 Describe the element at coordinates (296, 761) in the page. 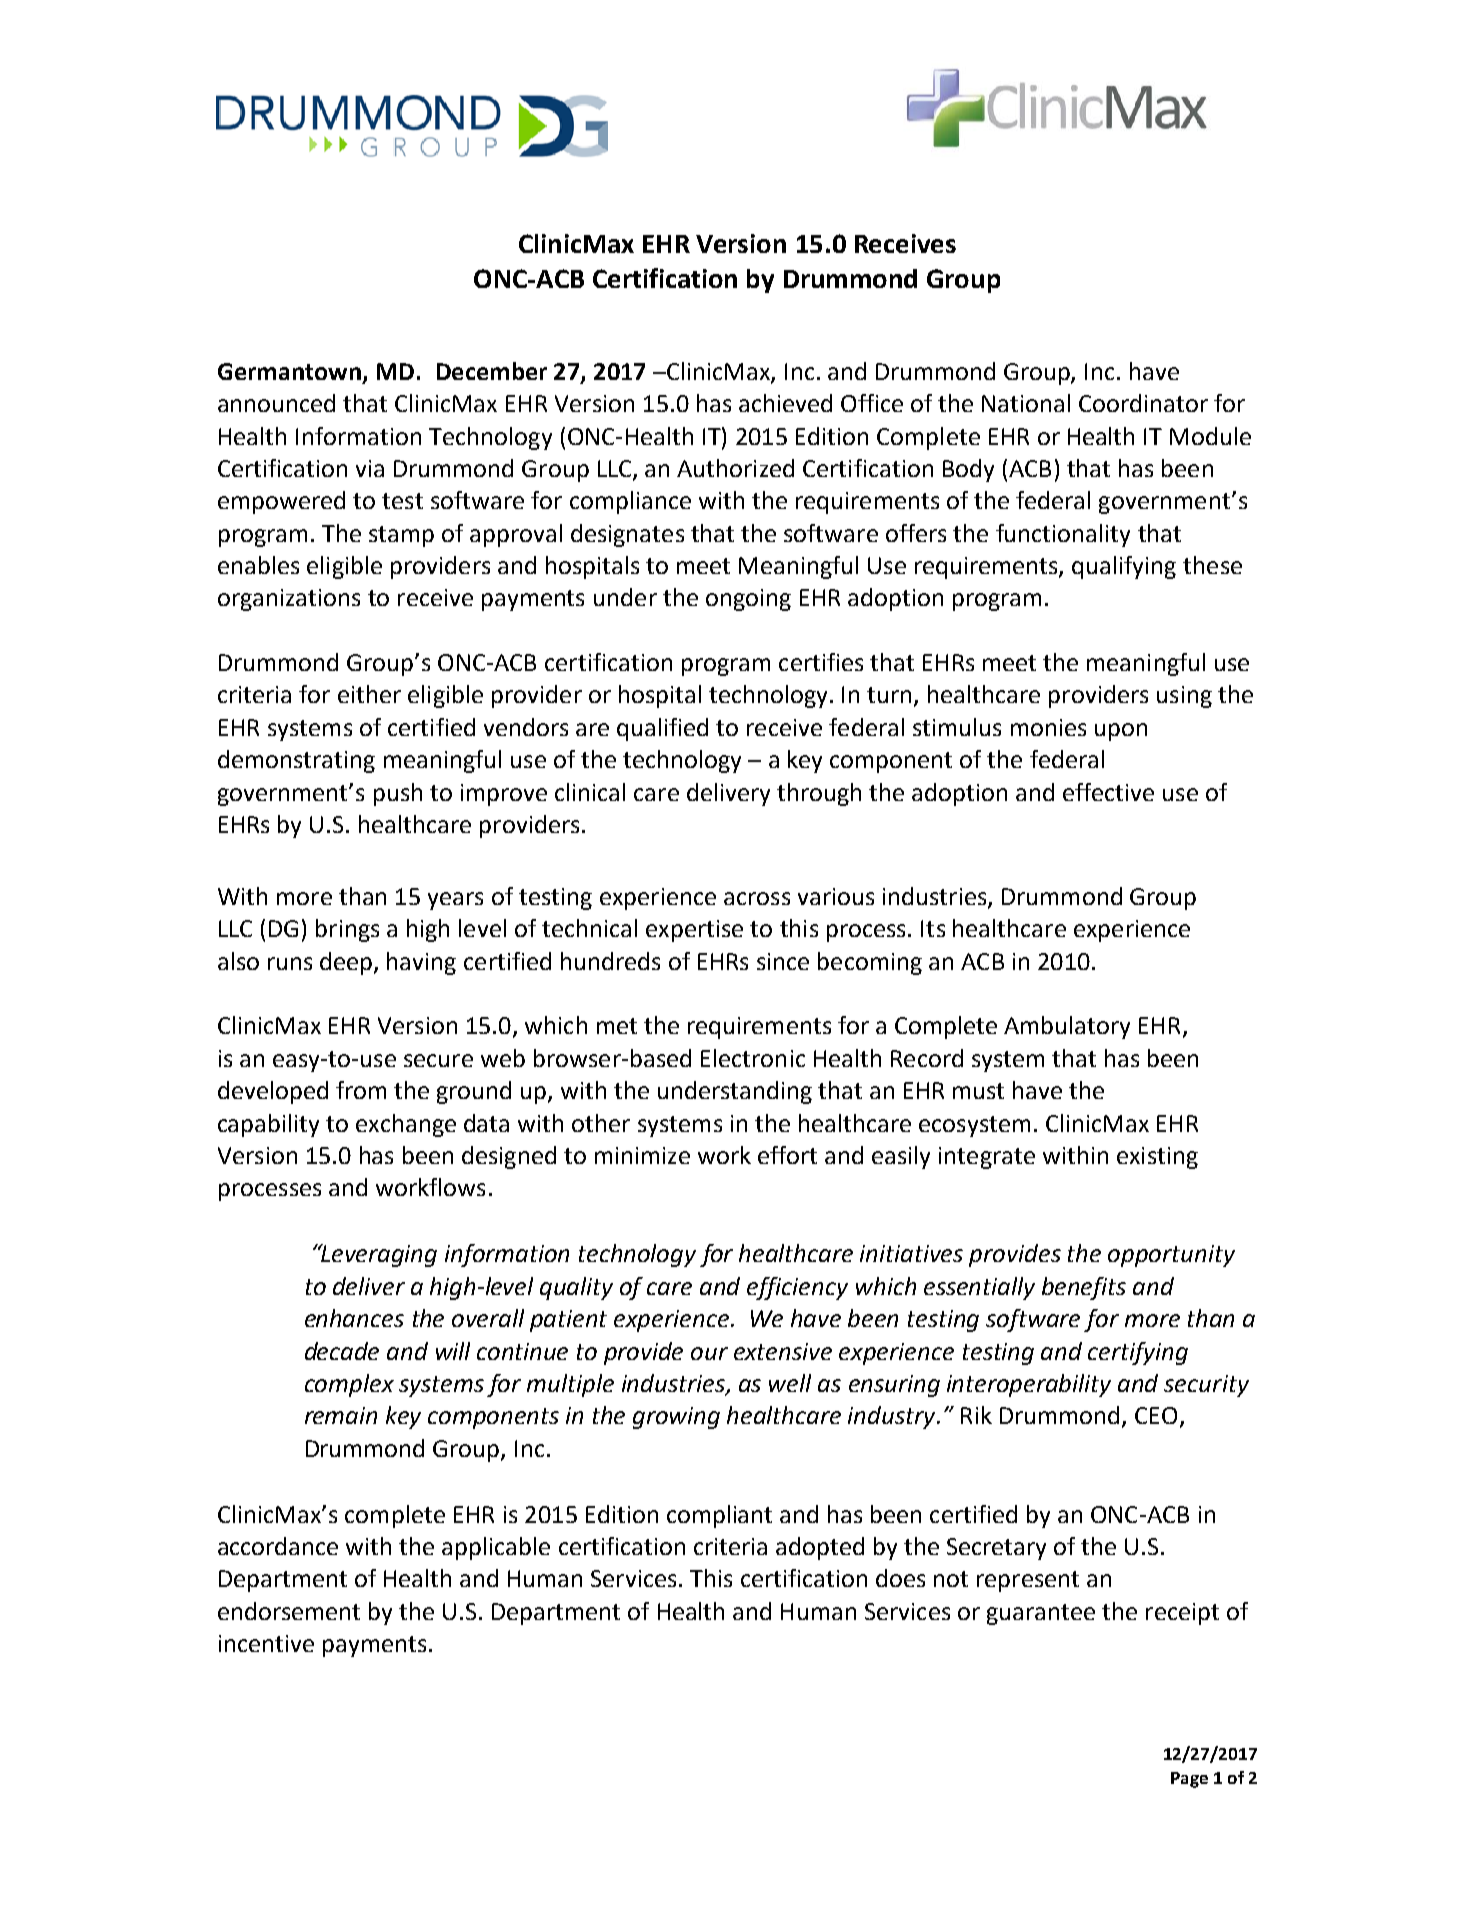

I see `demonstrating` at that location.
